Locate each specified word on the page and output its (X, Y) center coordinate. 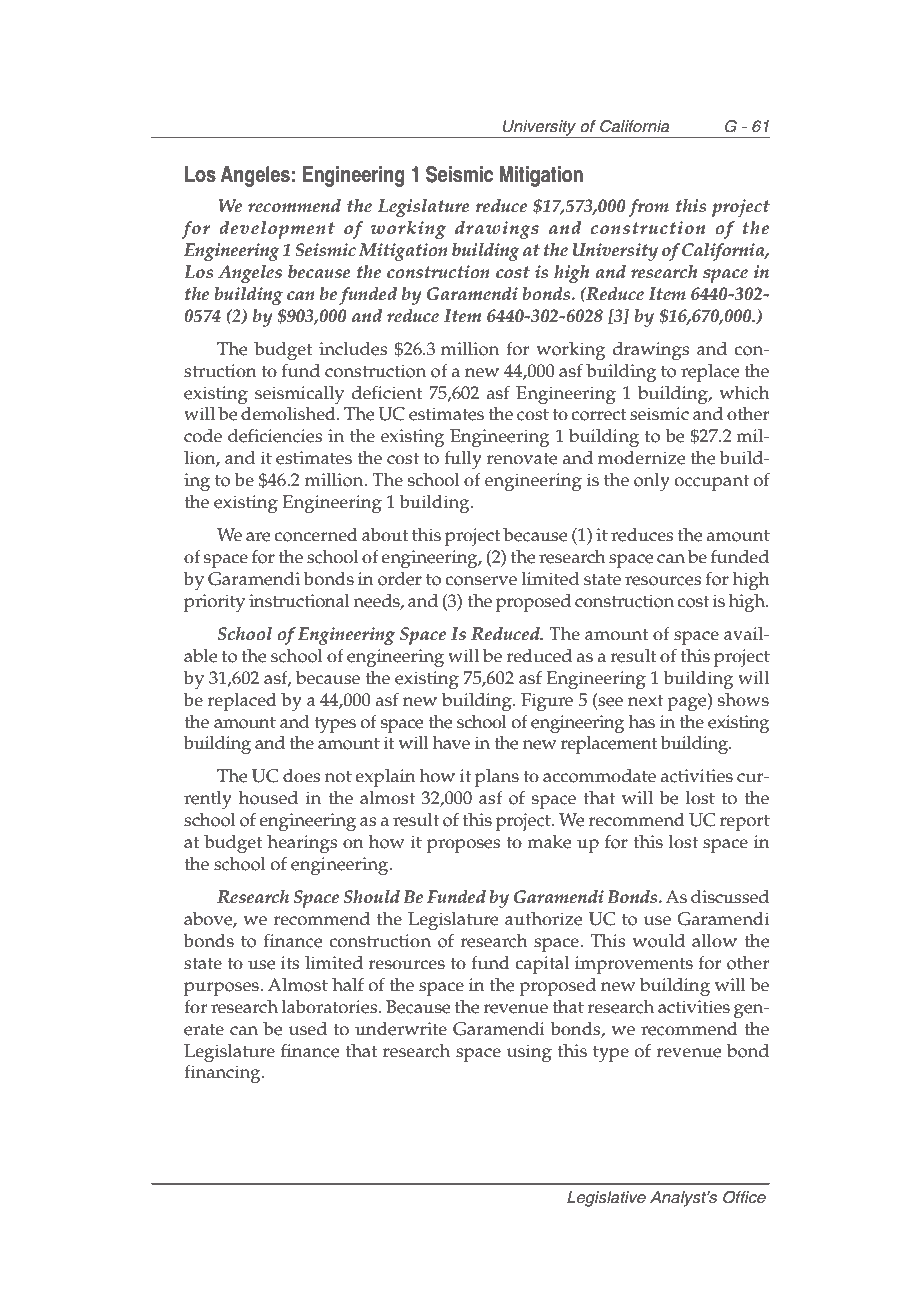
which (744, 393)
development (277, 230)
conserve (481, 581)
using (529, 1053)
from (648, 207)
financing (223, 1073)
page (688, 704)
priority (214, 603)
